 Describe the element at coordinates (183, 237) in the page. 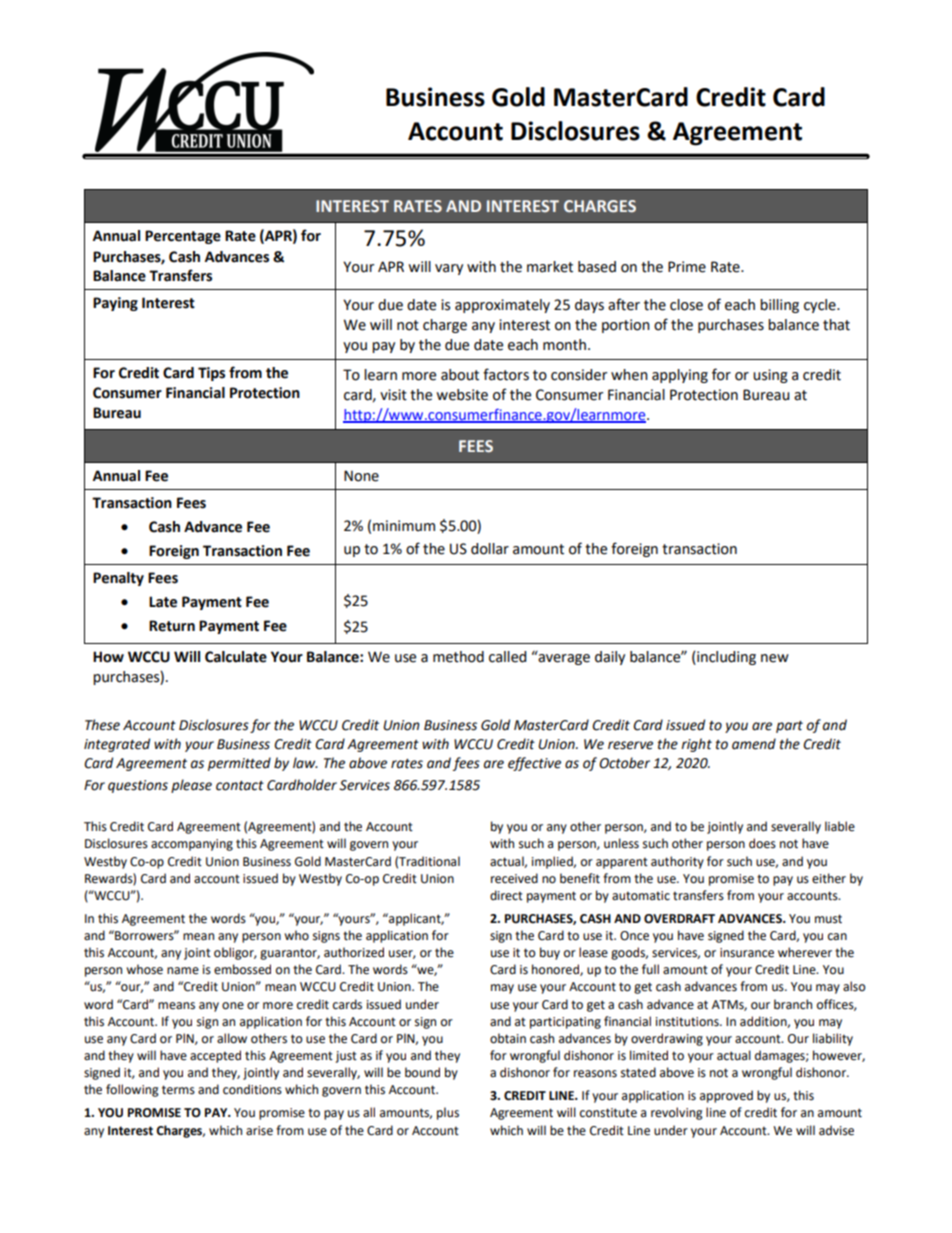

I see `Percentage` at that location.
